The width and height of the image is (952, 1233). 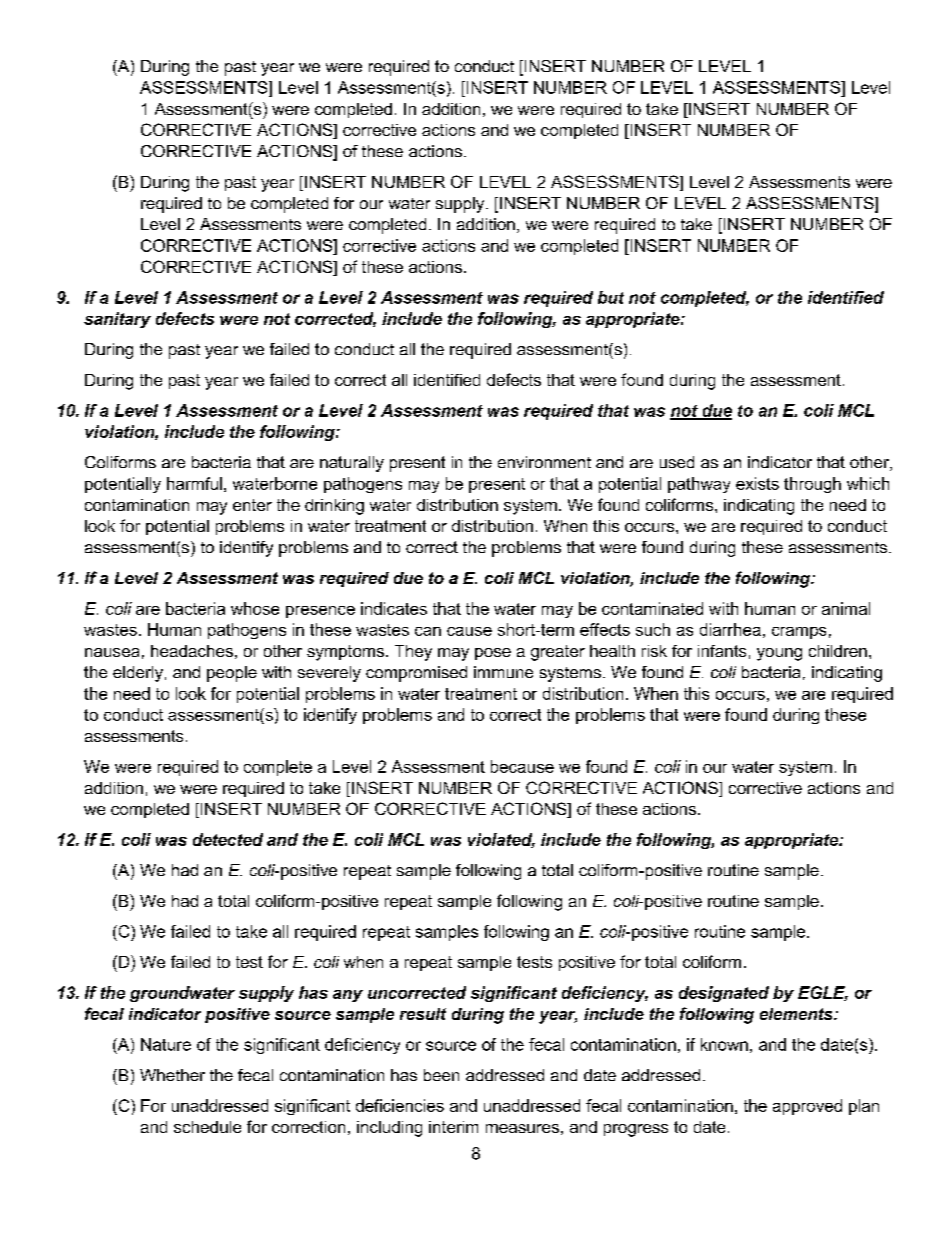 What do you see at coordinates (252, 505) in the image?
I see `enter` at bounding box center [252, 505].
